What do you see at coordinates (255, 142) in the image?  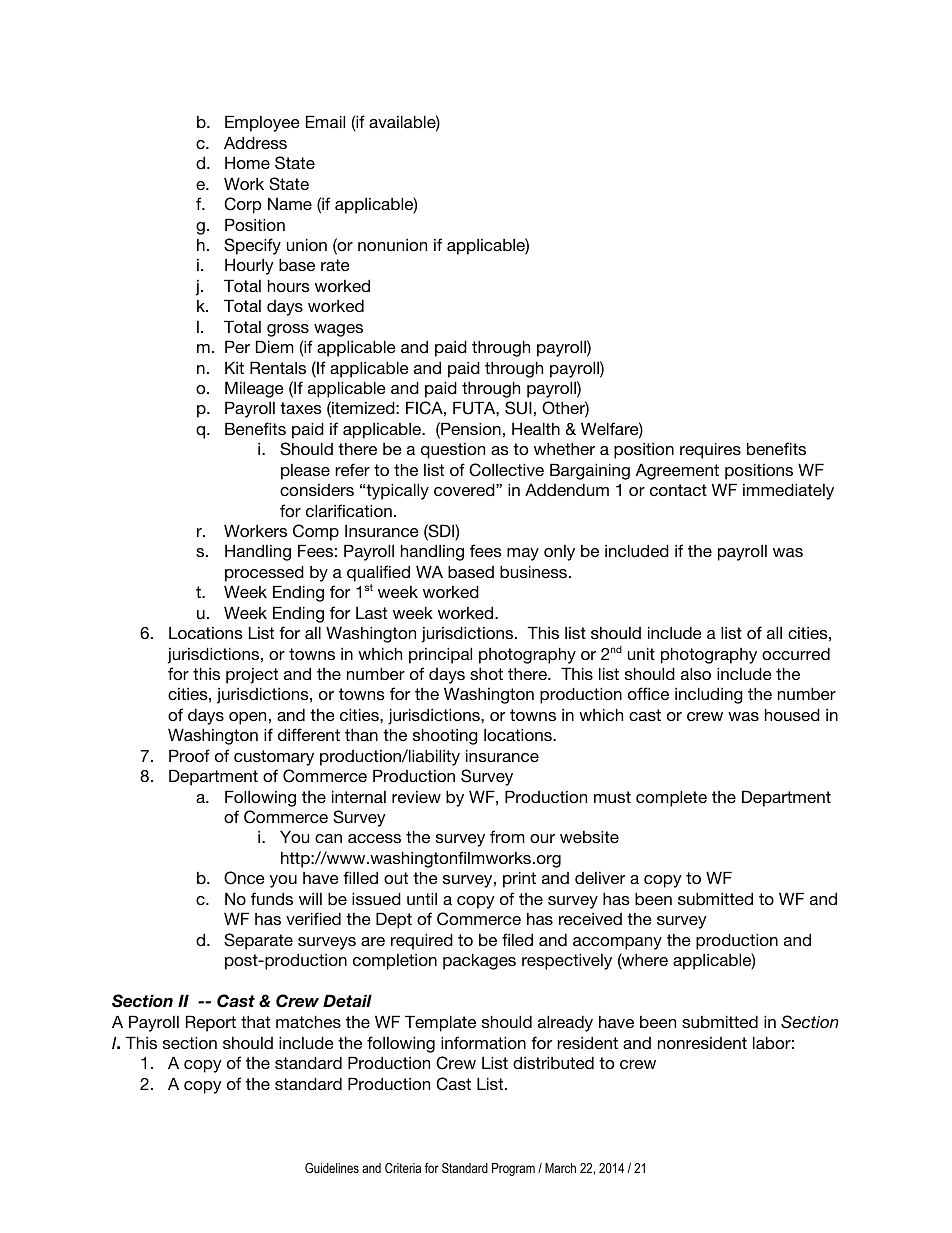 I see `Address` at bounding box center [255, 142].
